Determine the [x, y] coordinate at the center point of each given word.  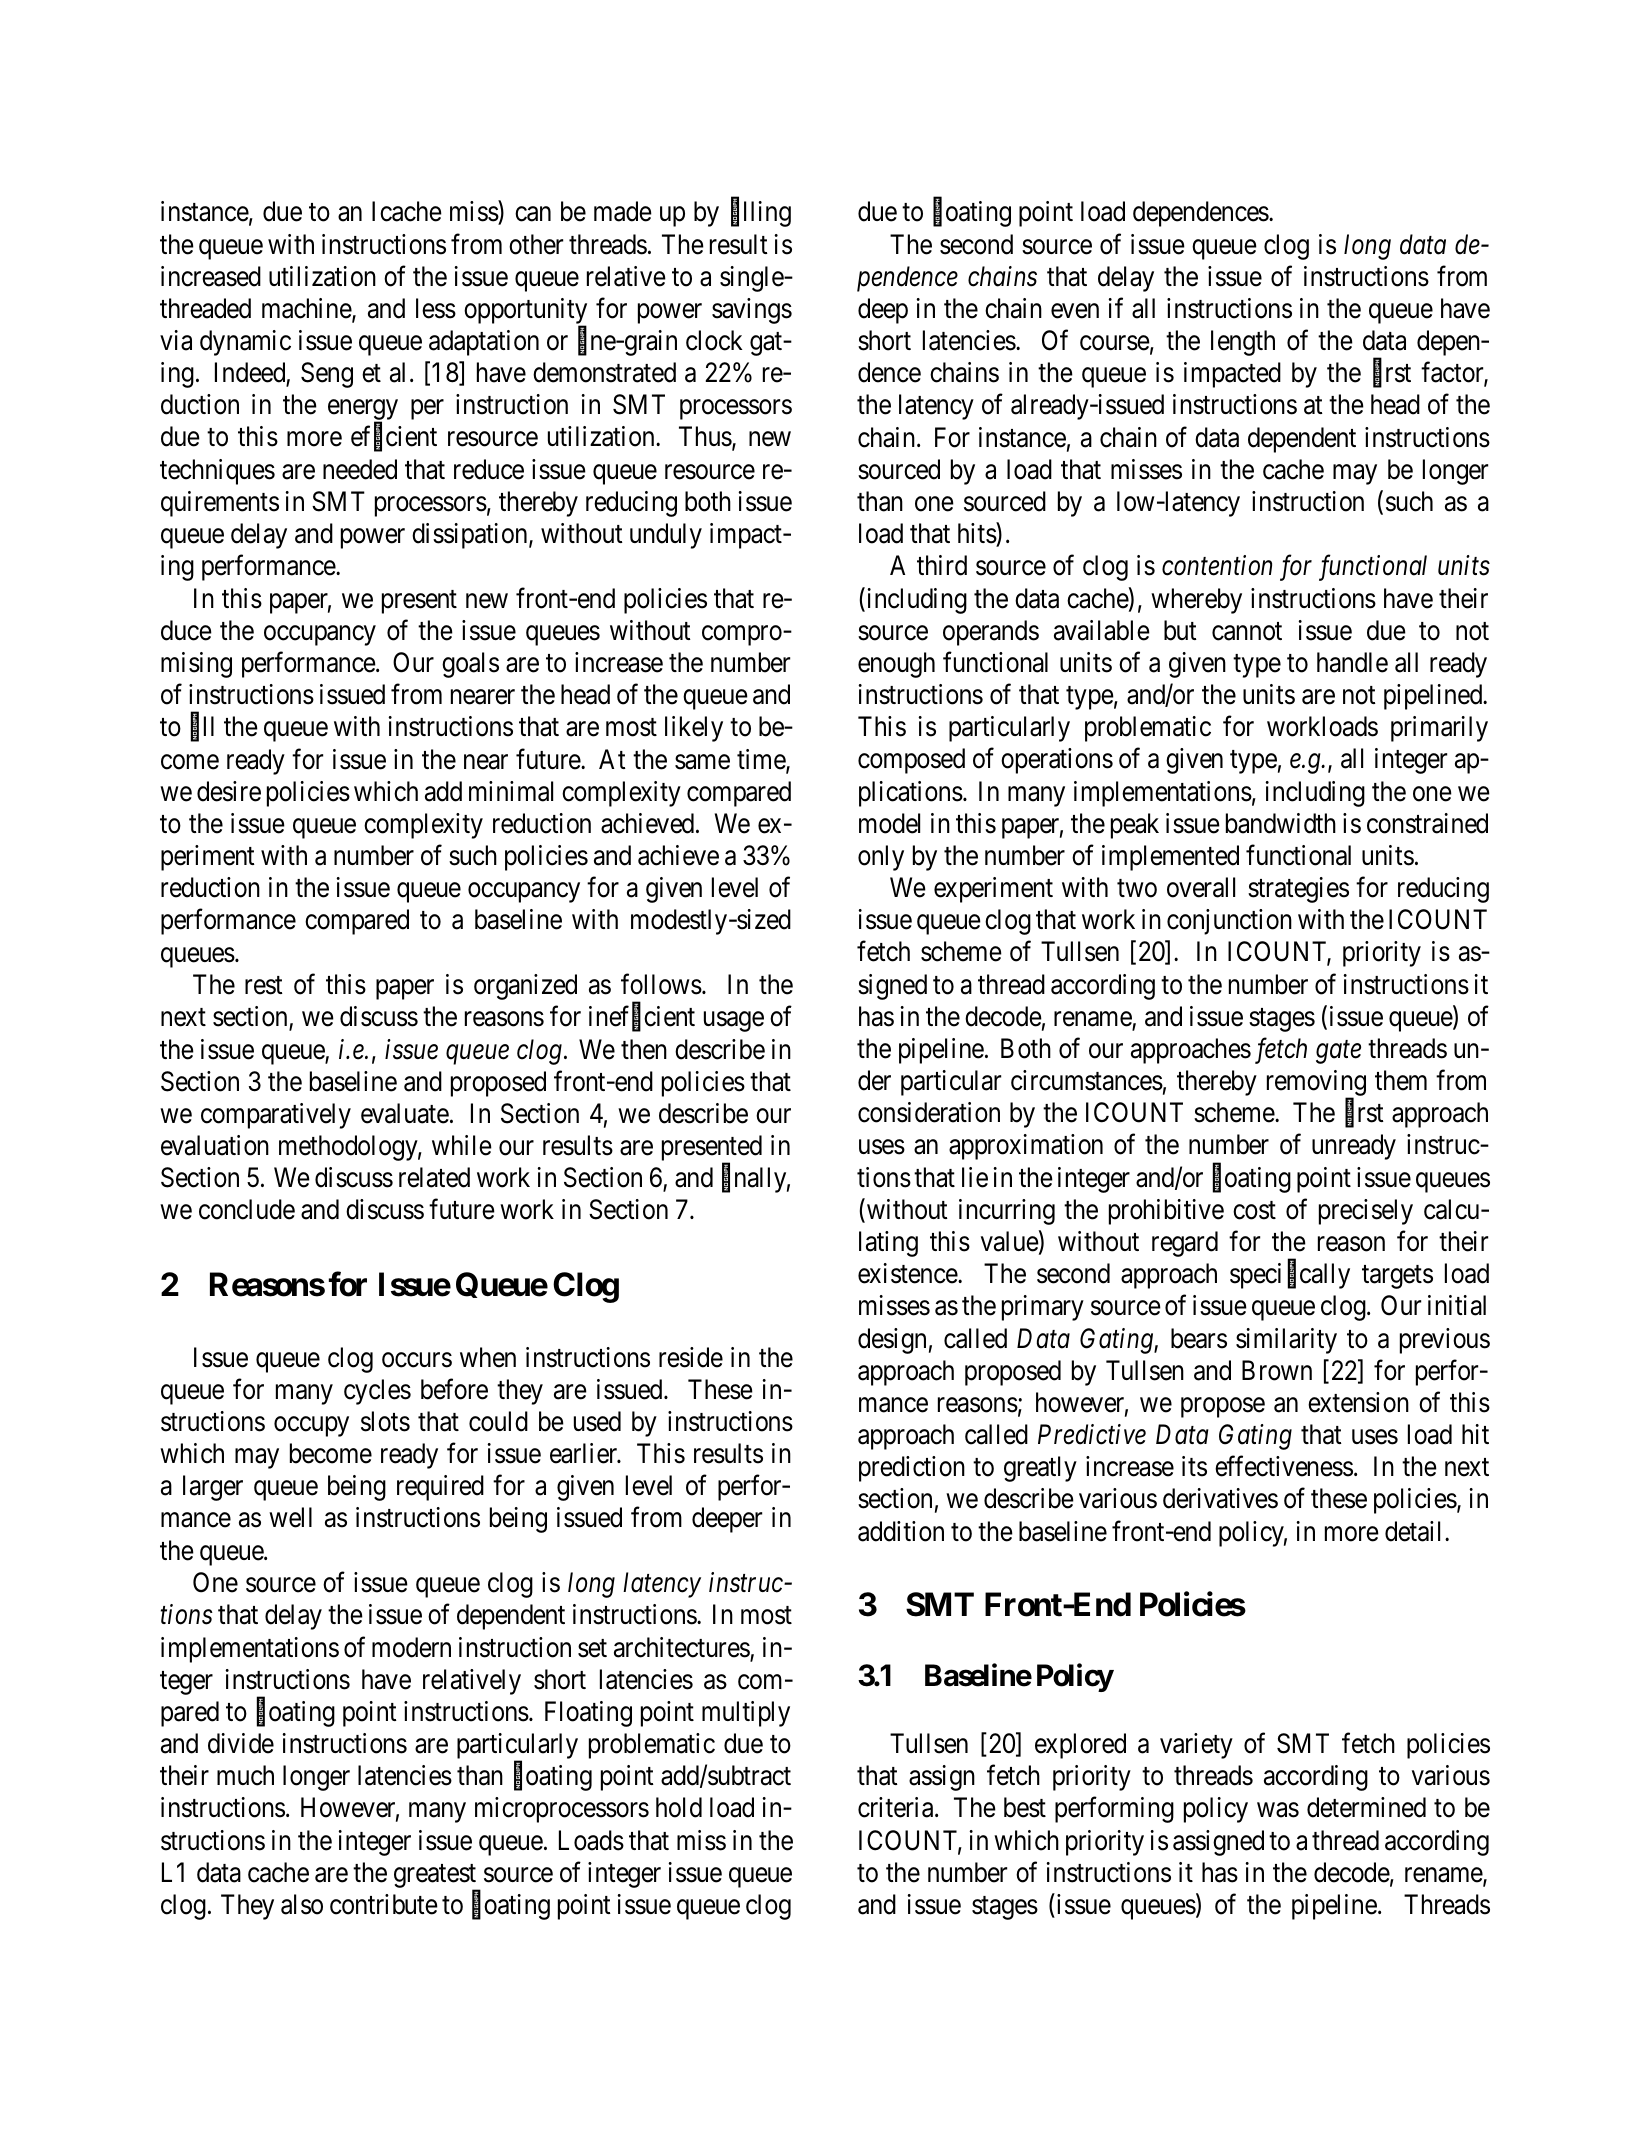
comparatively [276, 1116]
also [302, 1904]
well [290, 1517]
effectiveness [1284, 1466]
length [1243, 343]
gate [1338, 1052]
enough [896, 665]
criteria [897, 1807]
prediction [912, 1469]
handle [1352, 662]
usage [734, 1022]
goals [470, 665]
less [436, 308]
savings [752, 311]
